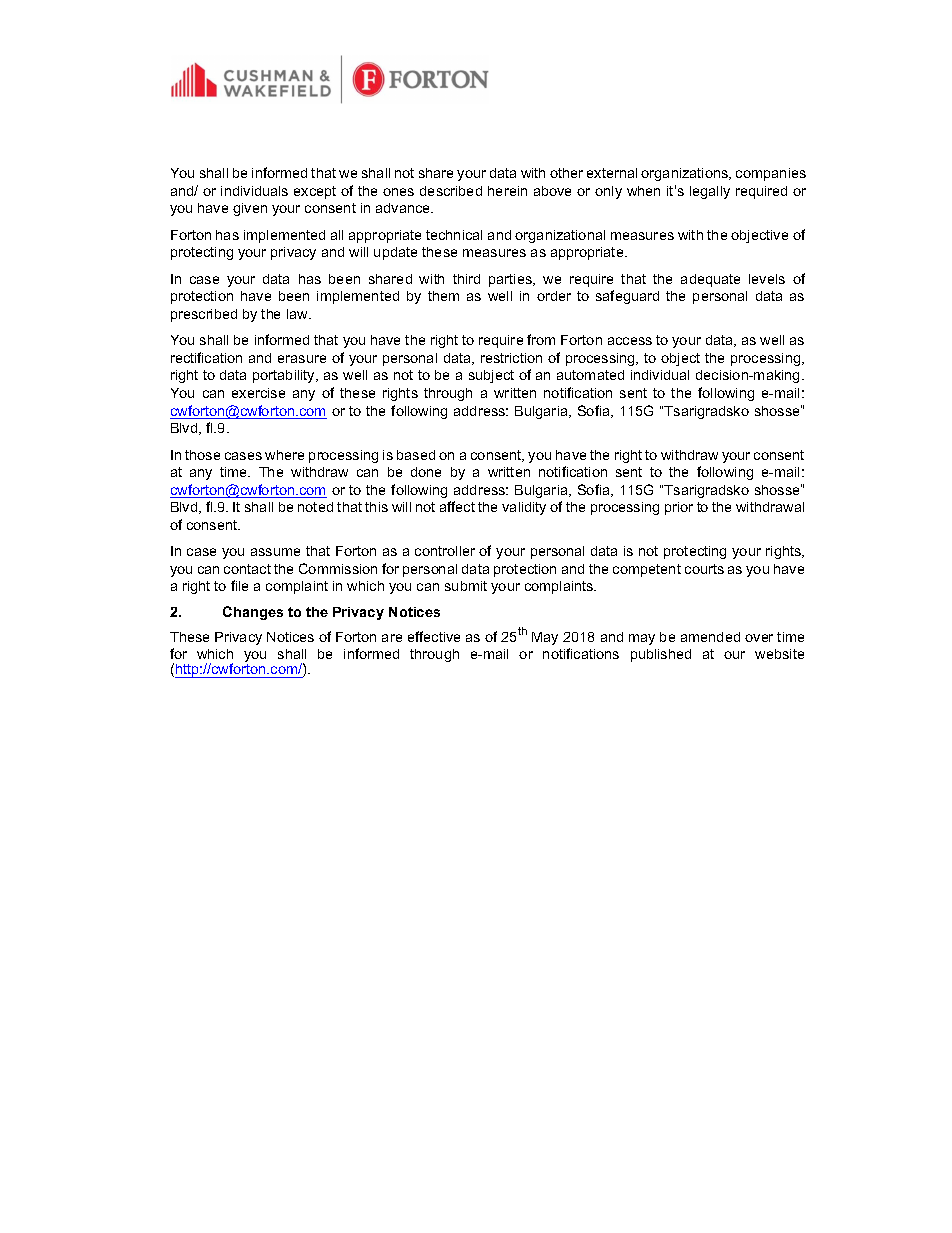  I want to click on prior, so click(679, 508).
